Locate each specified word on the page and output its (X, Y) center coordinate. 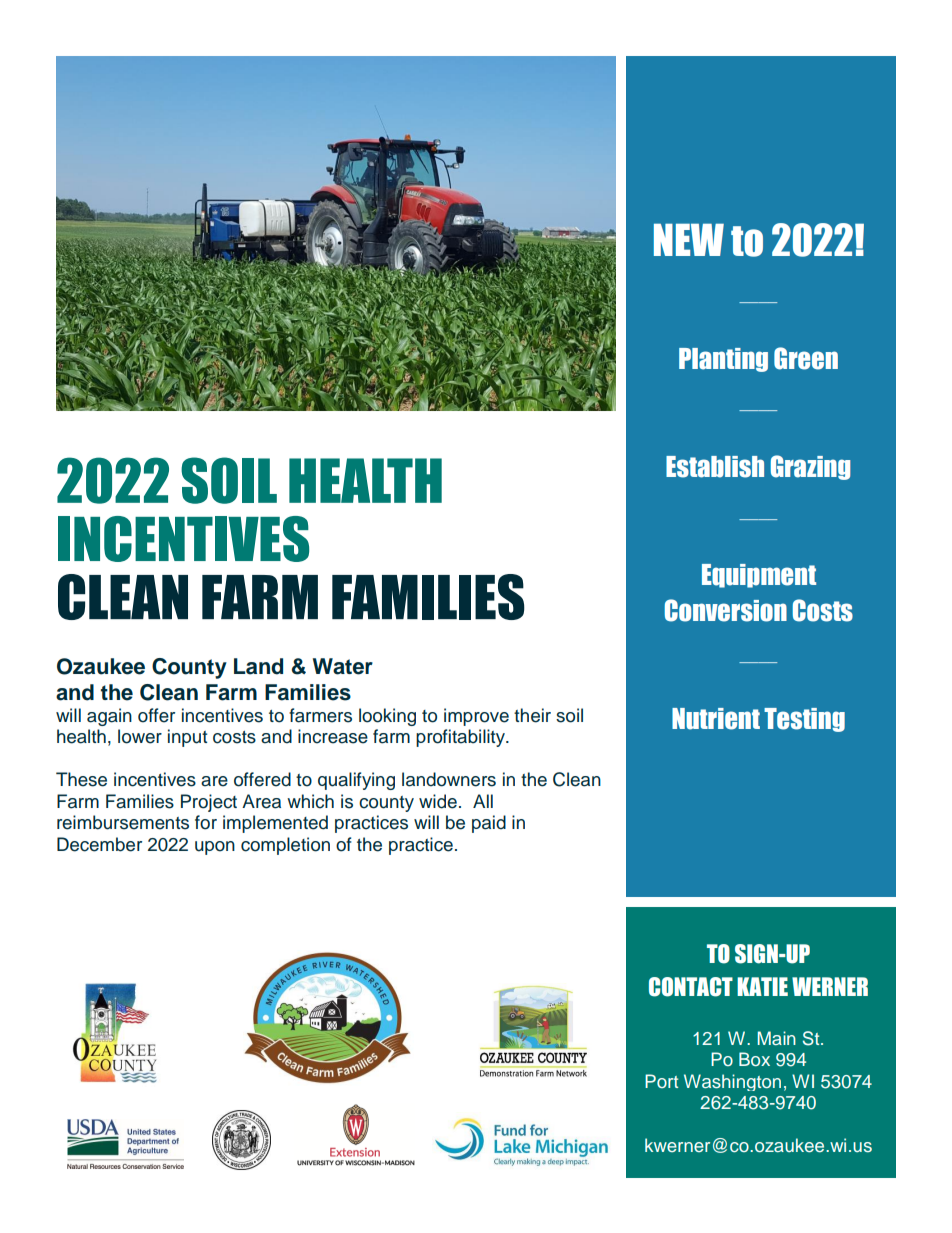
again (109, 717)
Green (806, 358)
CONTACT (691, 987)
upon (215, 848)
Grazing (810, 467)
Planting (723, 360)
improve (476, 717)
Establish (715, 467)
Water (343, 666)
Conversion (726, 610)
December (99, 844)
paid (489, 824)
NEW (689, 239)
